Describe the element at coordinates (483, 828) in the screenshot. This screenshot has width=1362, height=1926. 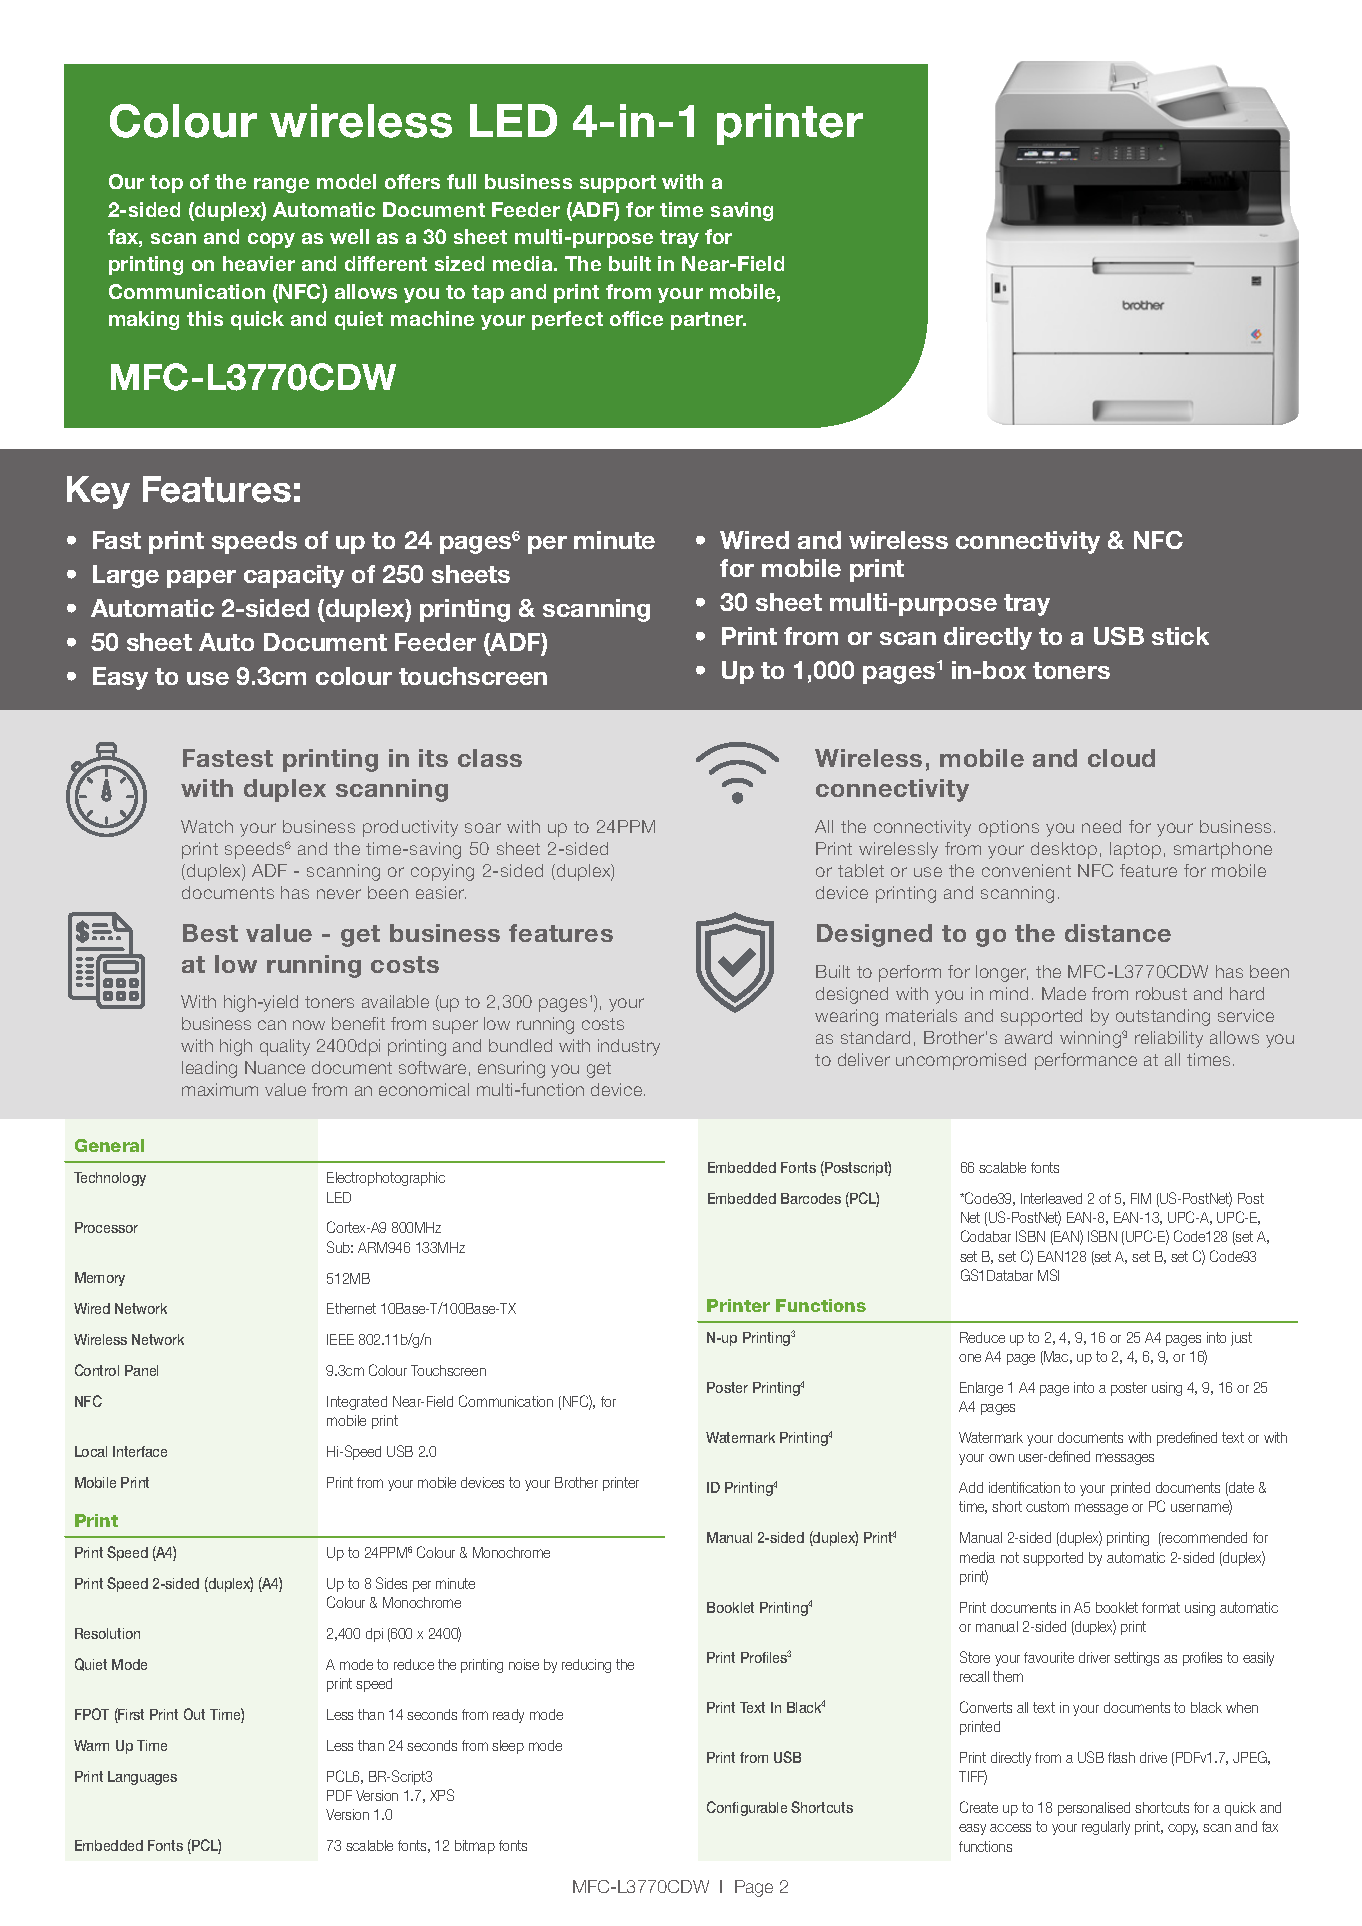
I see `soar` at that location.
